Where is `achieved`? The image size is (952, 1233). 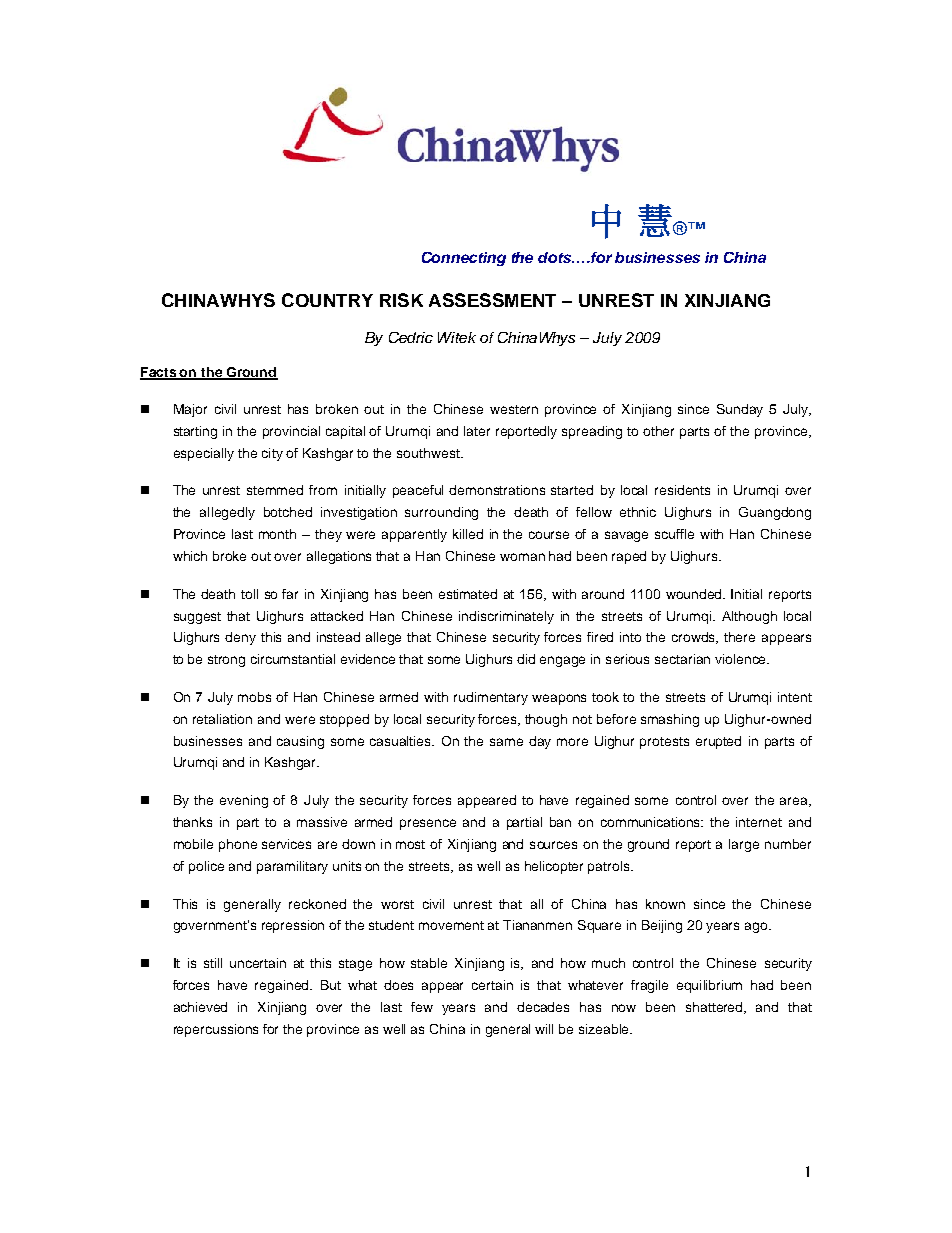
achieved is located at coordinates (200, 1007).
